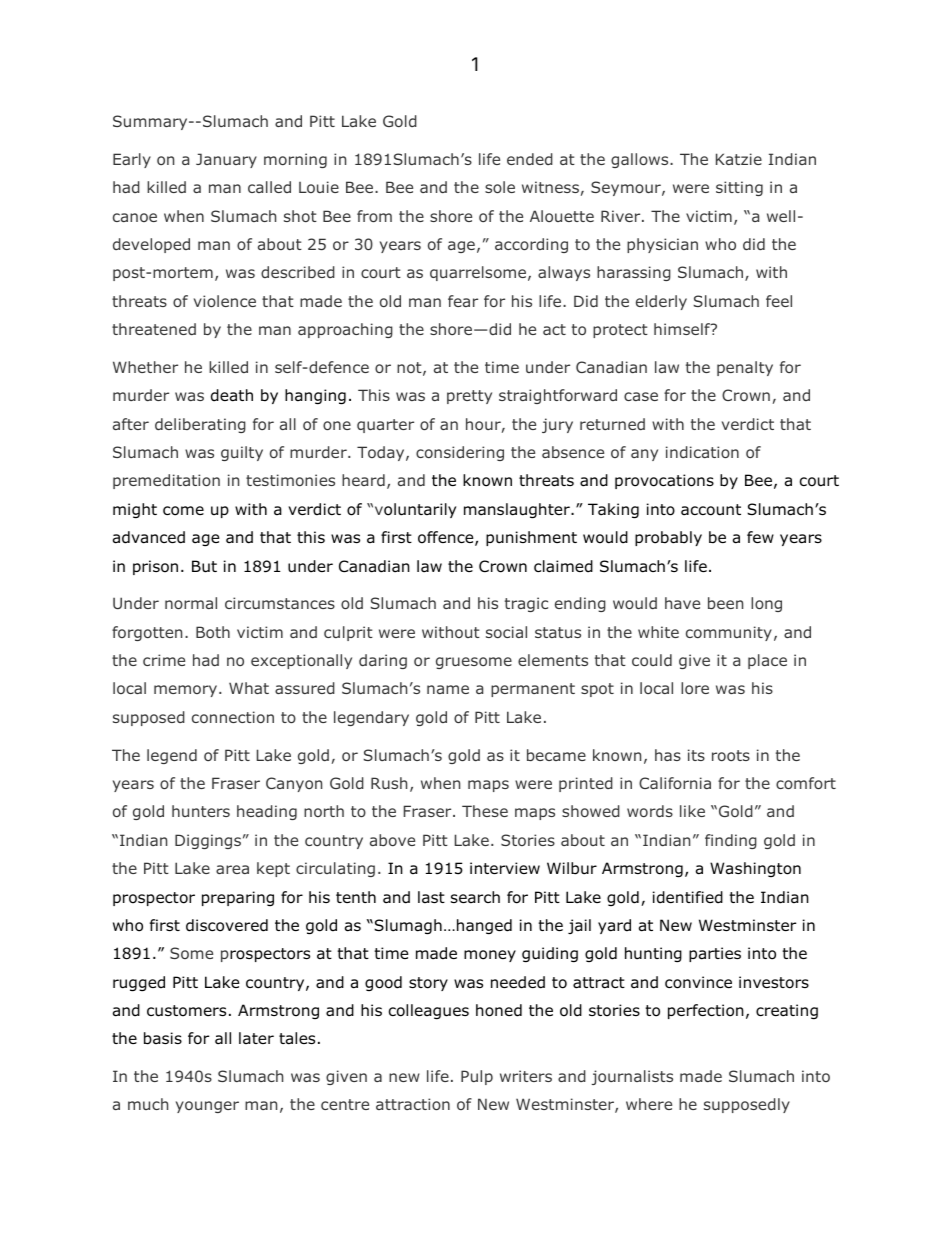 The image size is (952, 1233). Describe the element at coordinates (477, 1077) in the document. I see `Pulp` at that location.
